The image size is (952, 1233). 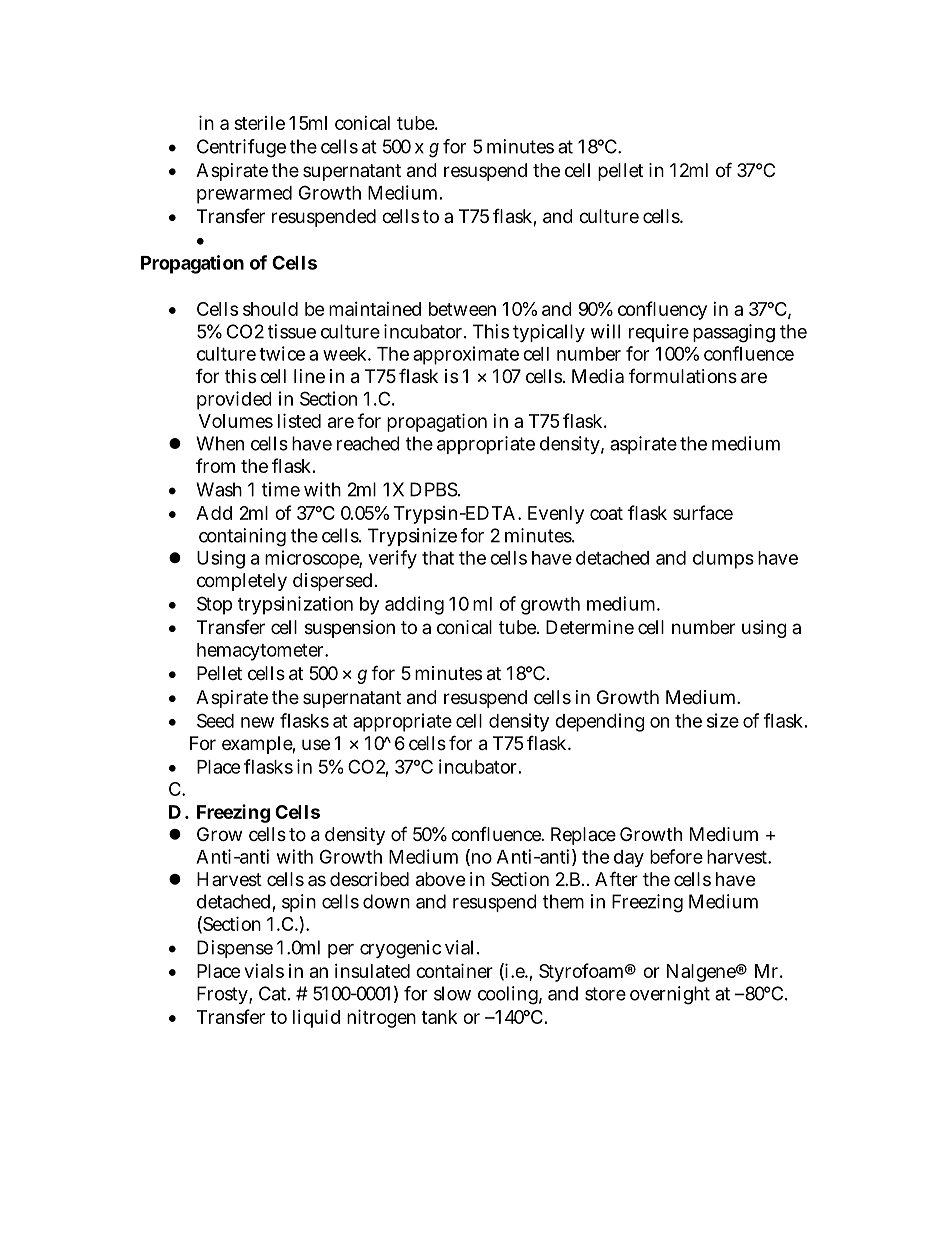 What do you see at coordinates (452, 993) in the page?
I see `slow` at bounding box center [452, 993].
